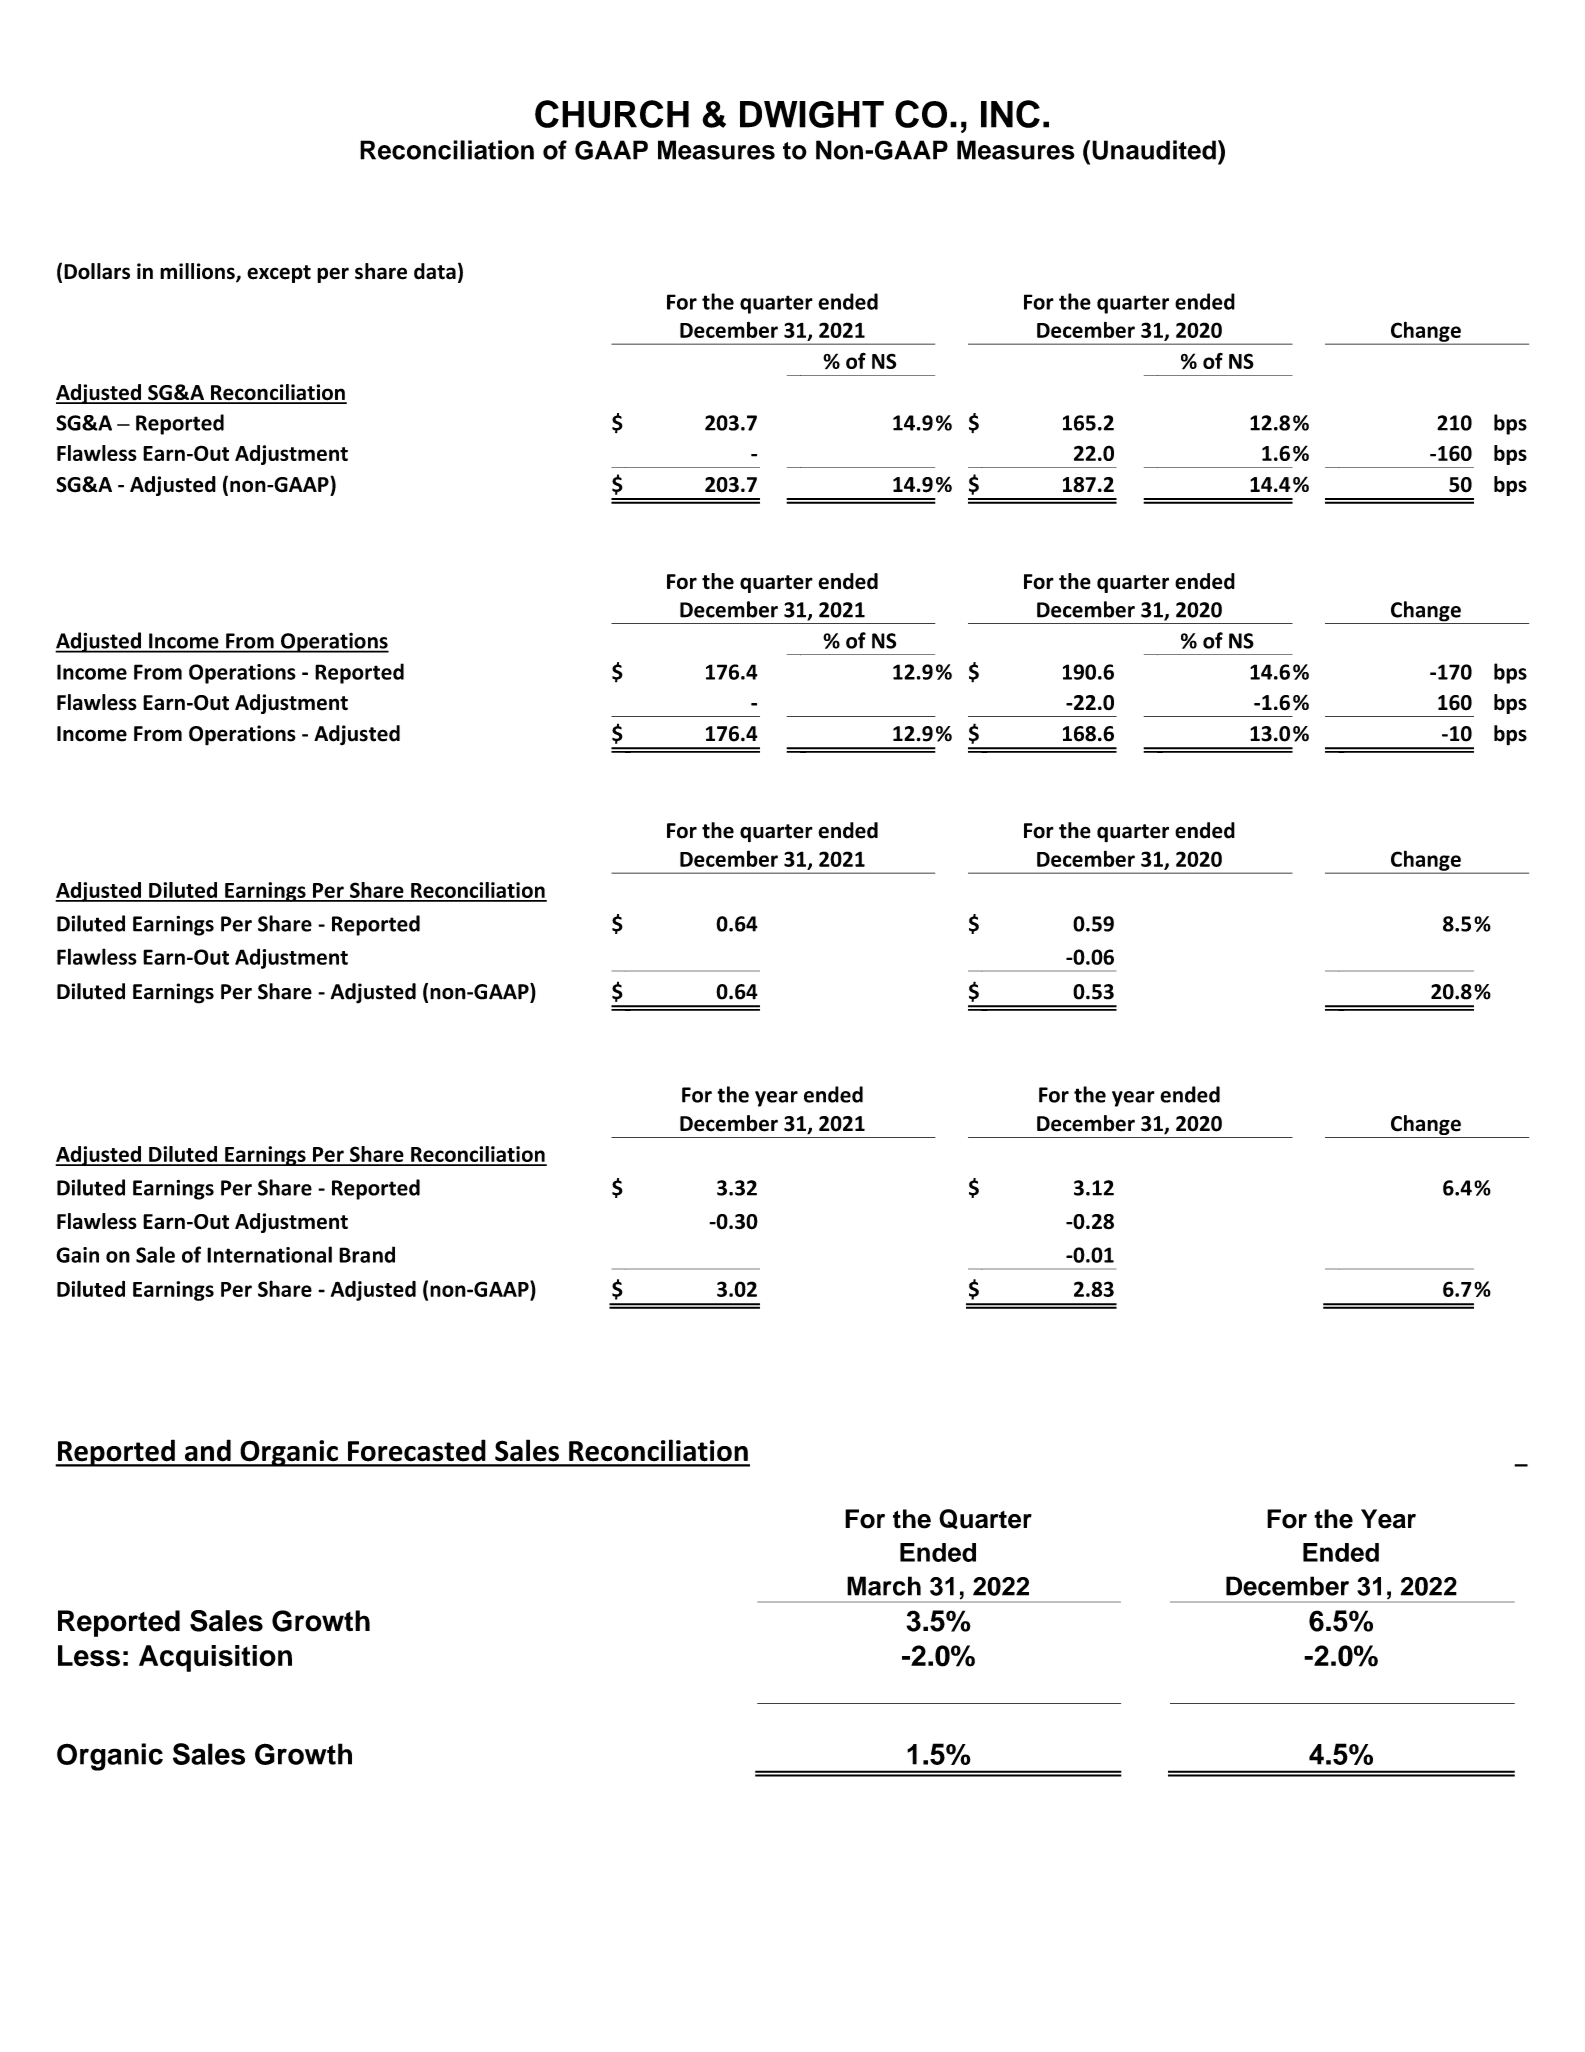 The image size is (1585, 2052). What do you see at coordinates (97, 271) in the image?
I see `Dollars` at bounding box center [97, 271].
